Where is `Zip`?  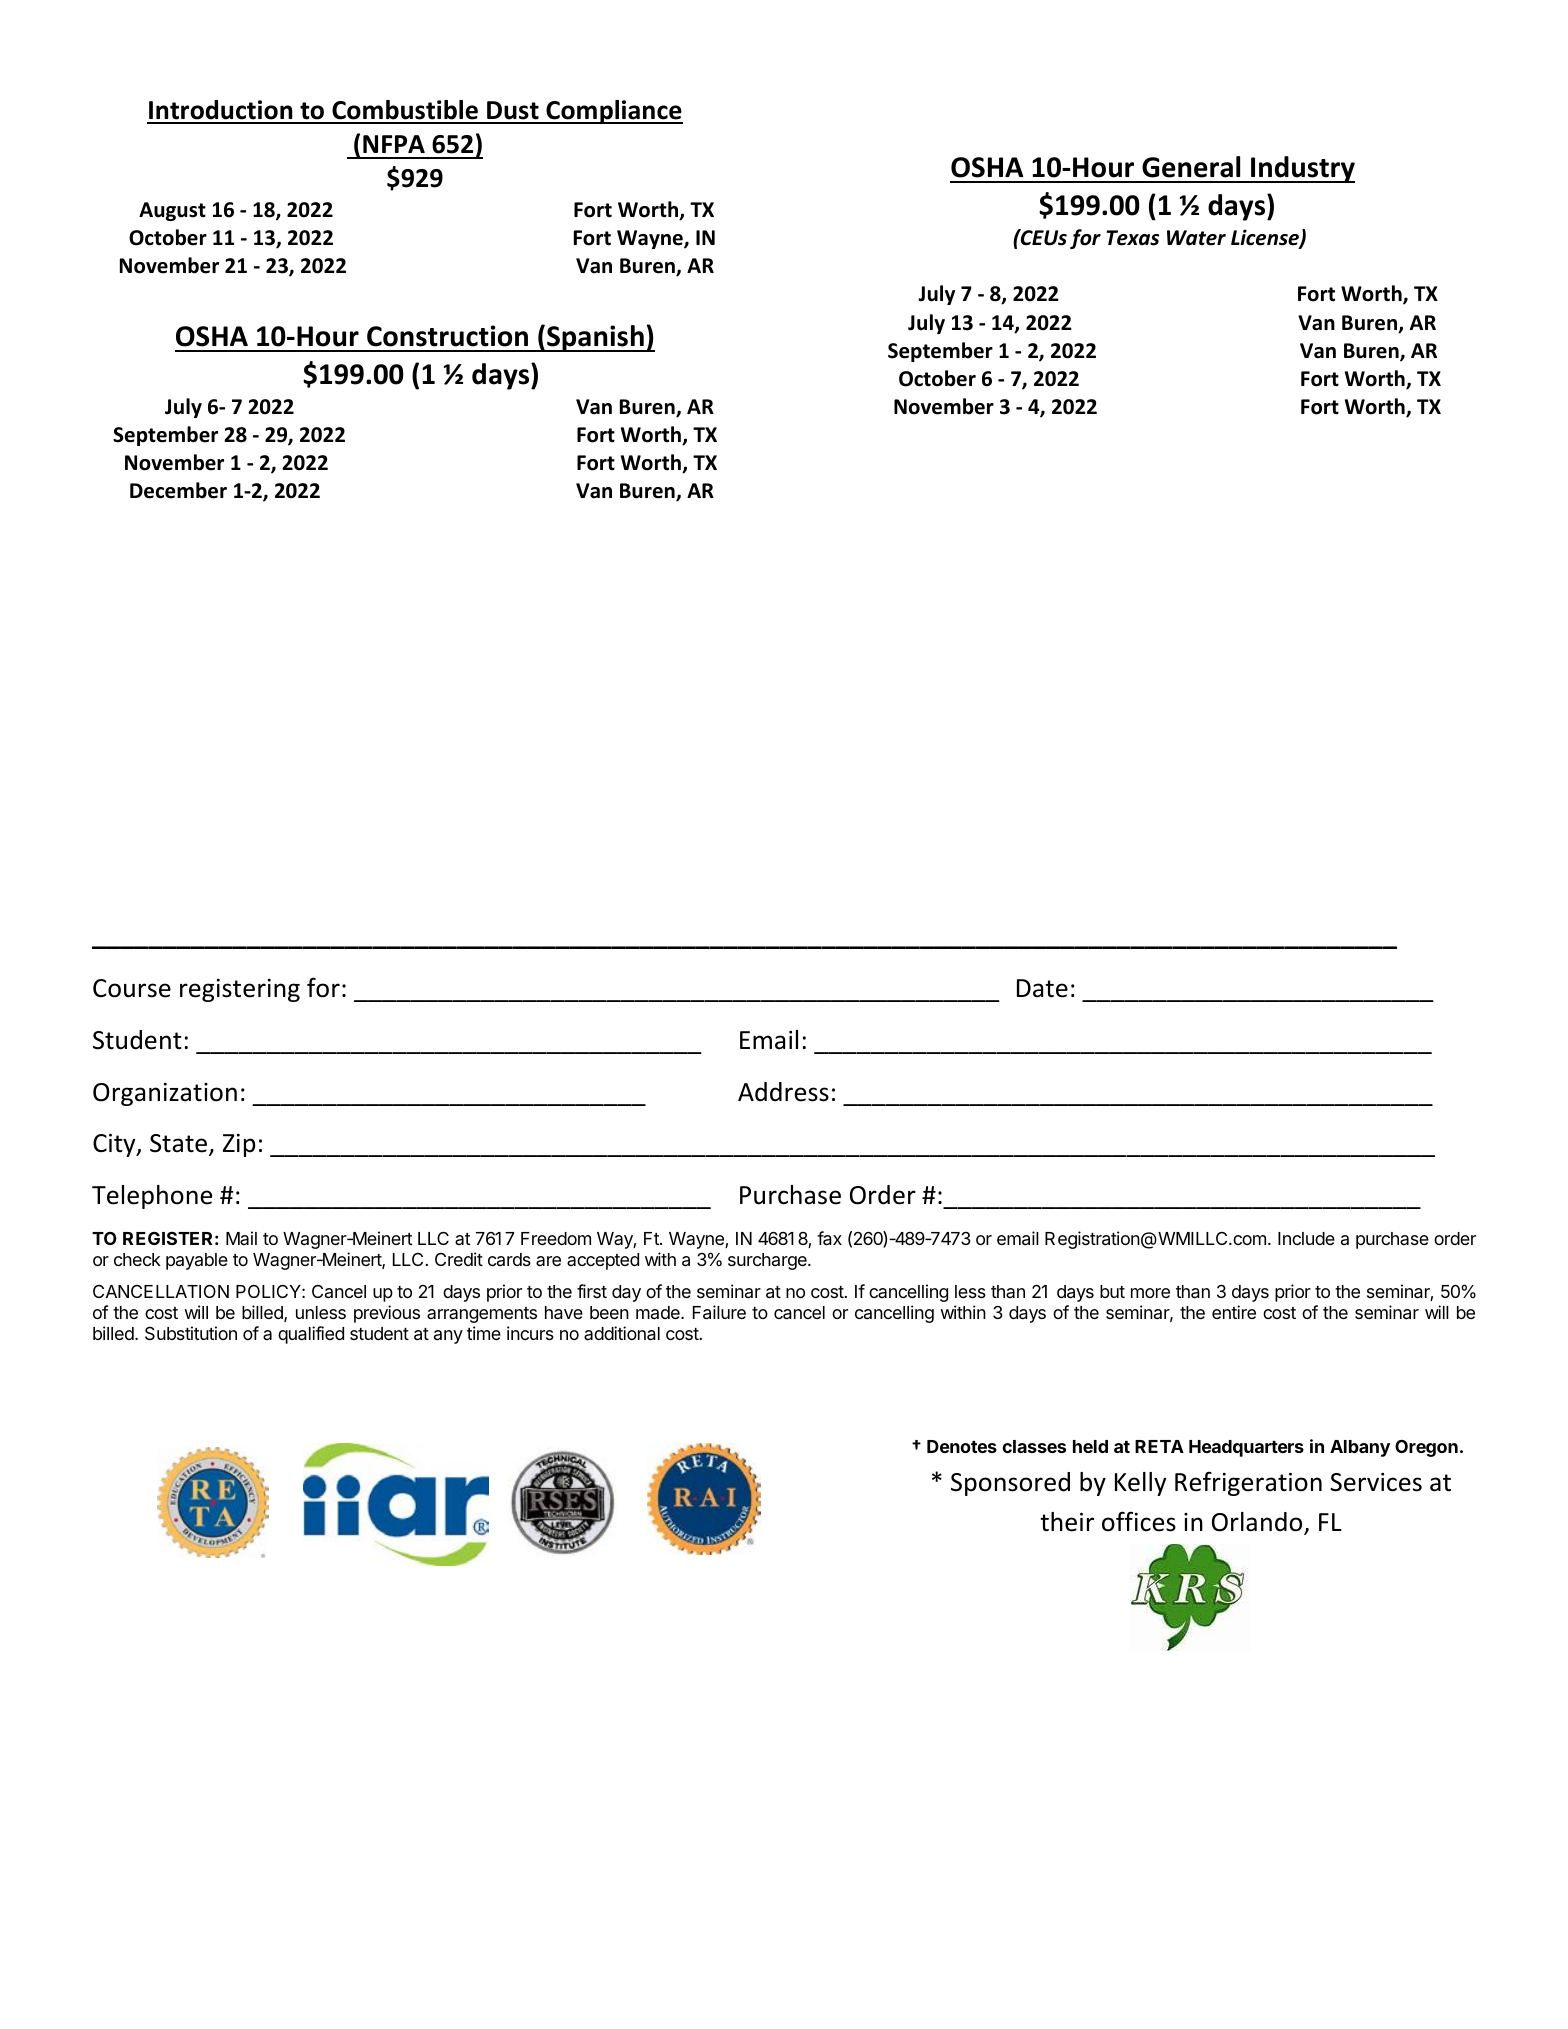 Zip is located at coordinates (239, 1145).
